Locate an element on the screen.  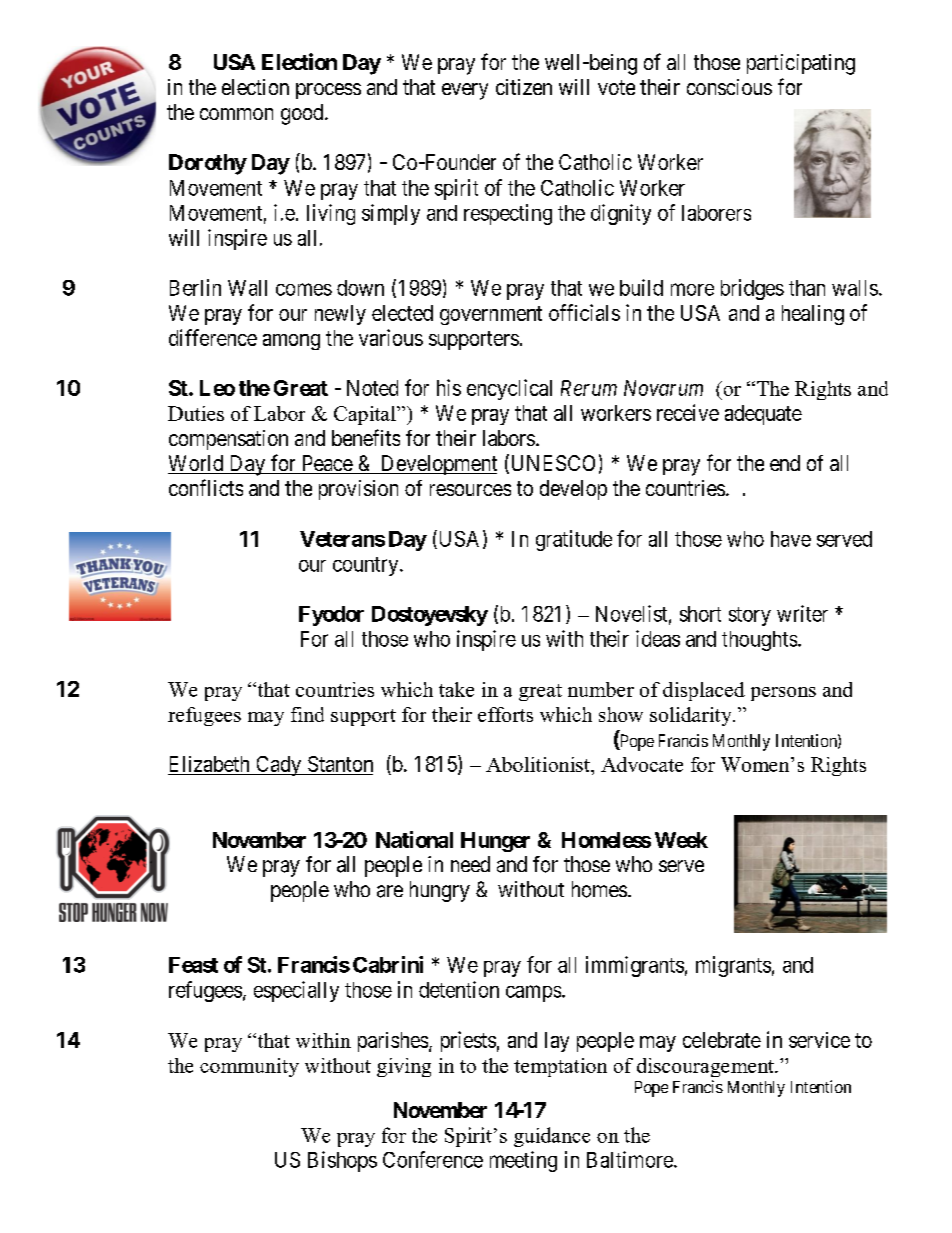
Fyodor is located at coordinates (331, 616).
